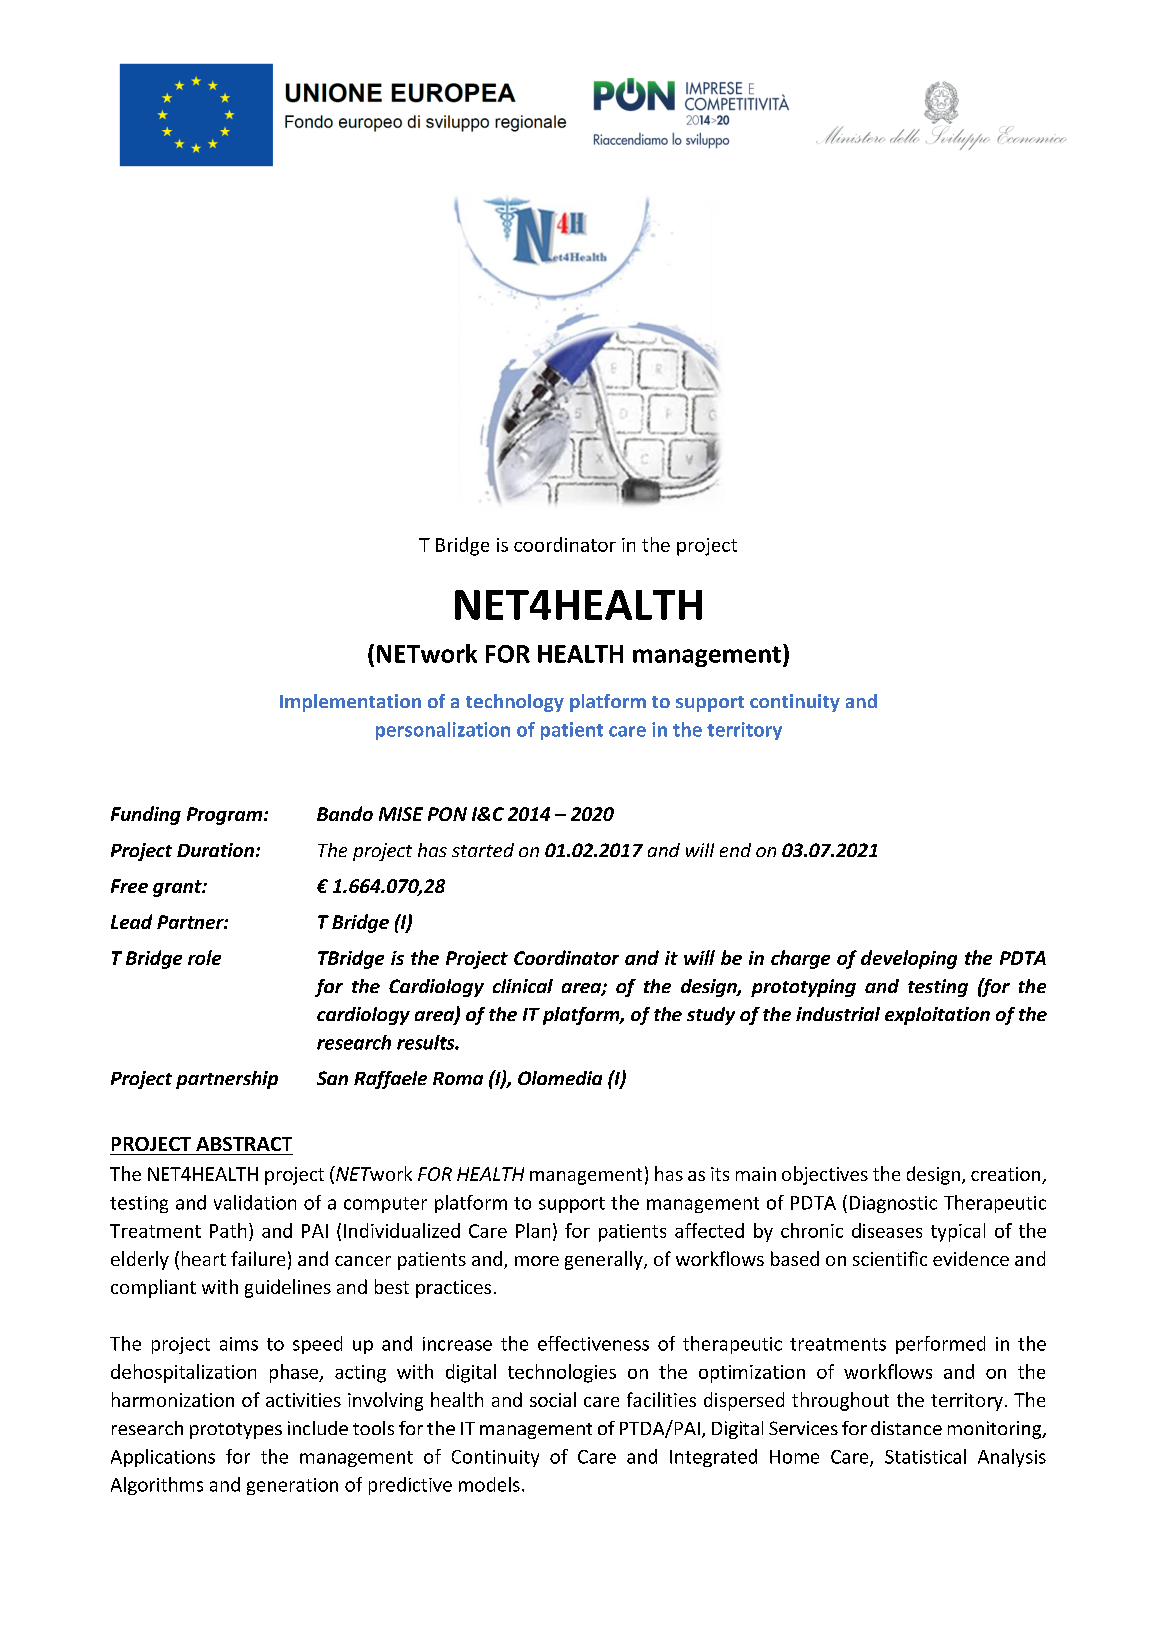 Image resolution: width=1157 pixels, height=1637 pixels. What do you see at coordinates (893, 1204) in the page?
I see `Diagnostic` at bounding box center [893, 1204].
